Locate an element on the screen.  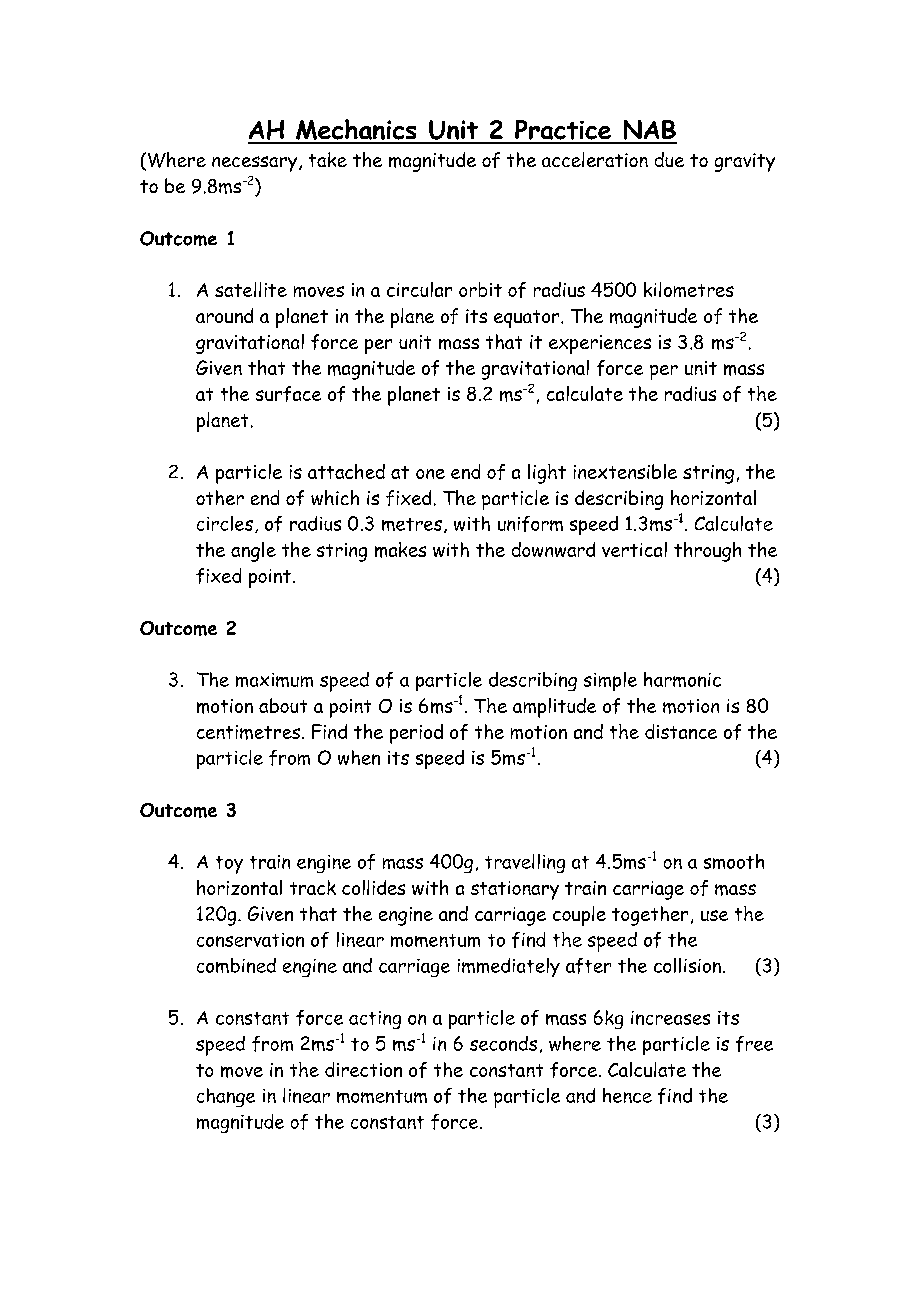
one is located at coordinates (430, 474).
